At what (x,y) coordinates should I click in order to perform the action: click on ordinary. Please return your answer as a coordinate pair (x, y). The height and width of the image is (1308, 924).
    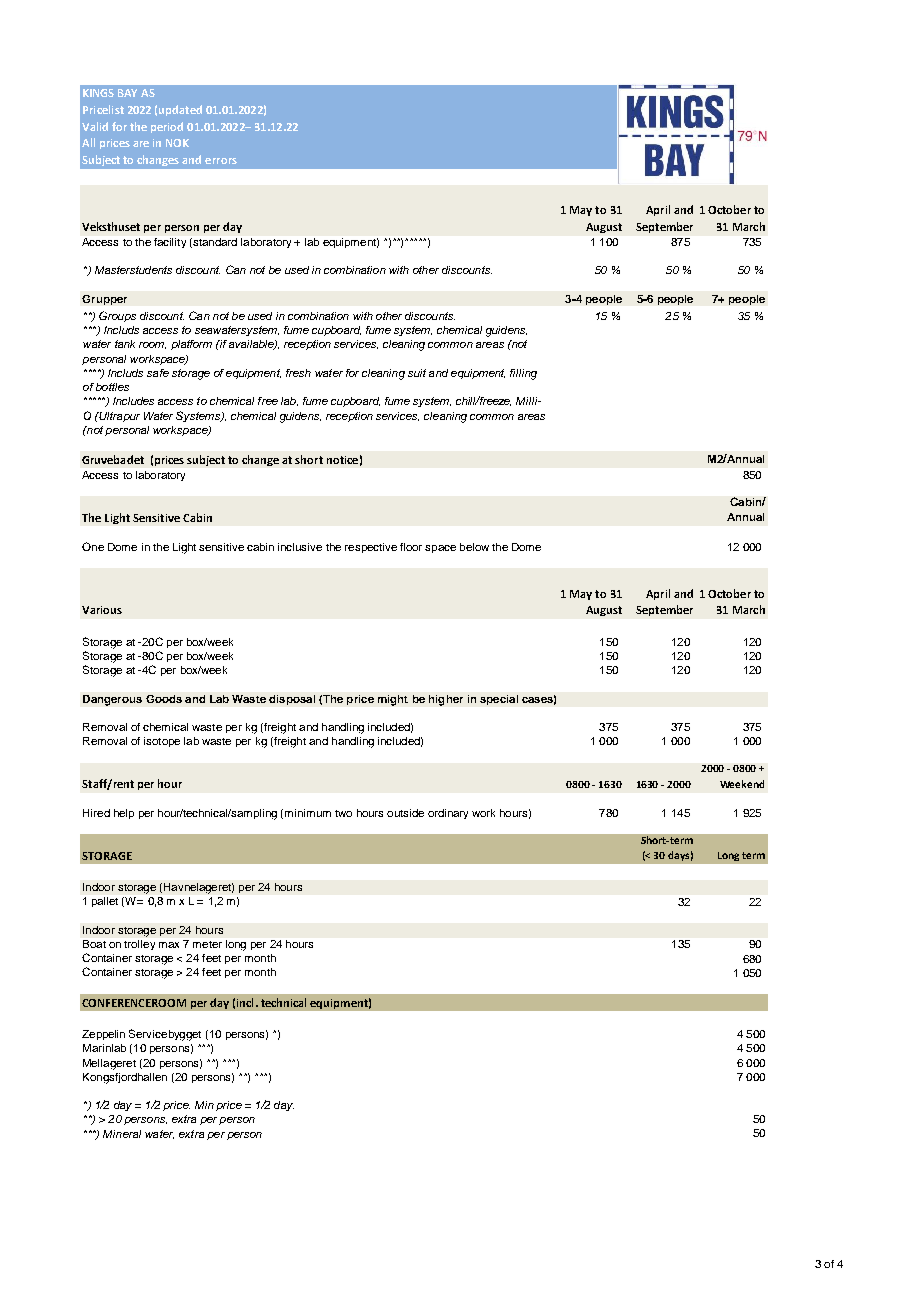
    Looking at the image, I should click on (448, 814).
